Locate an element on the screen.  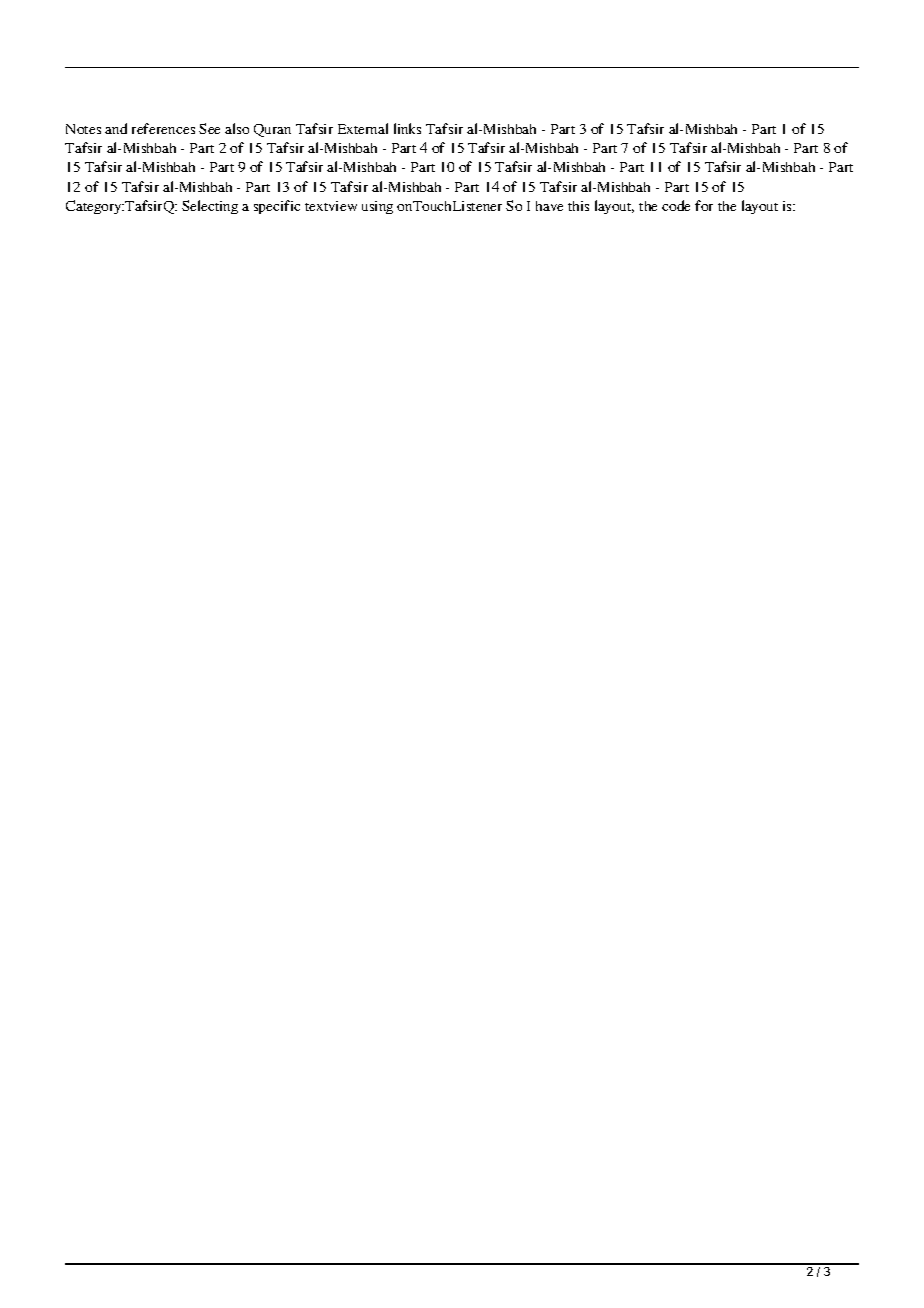
Selecting is located at coordinates (210, 207).
